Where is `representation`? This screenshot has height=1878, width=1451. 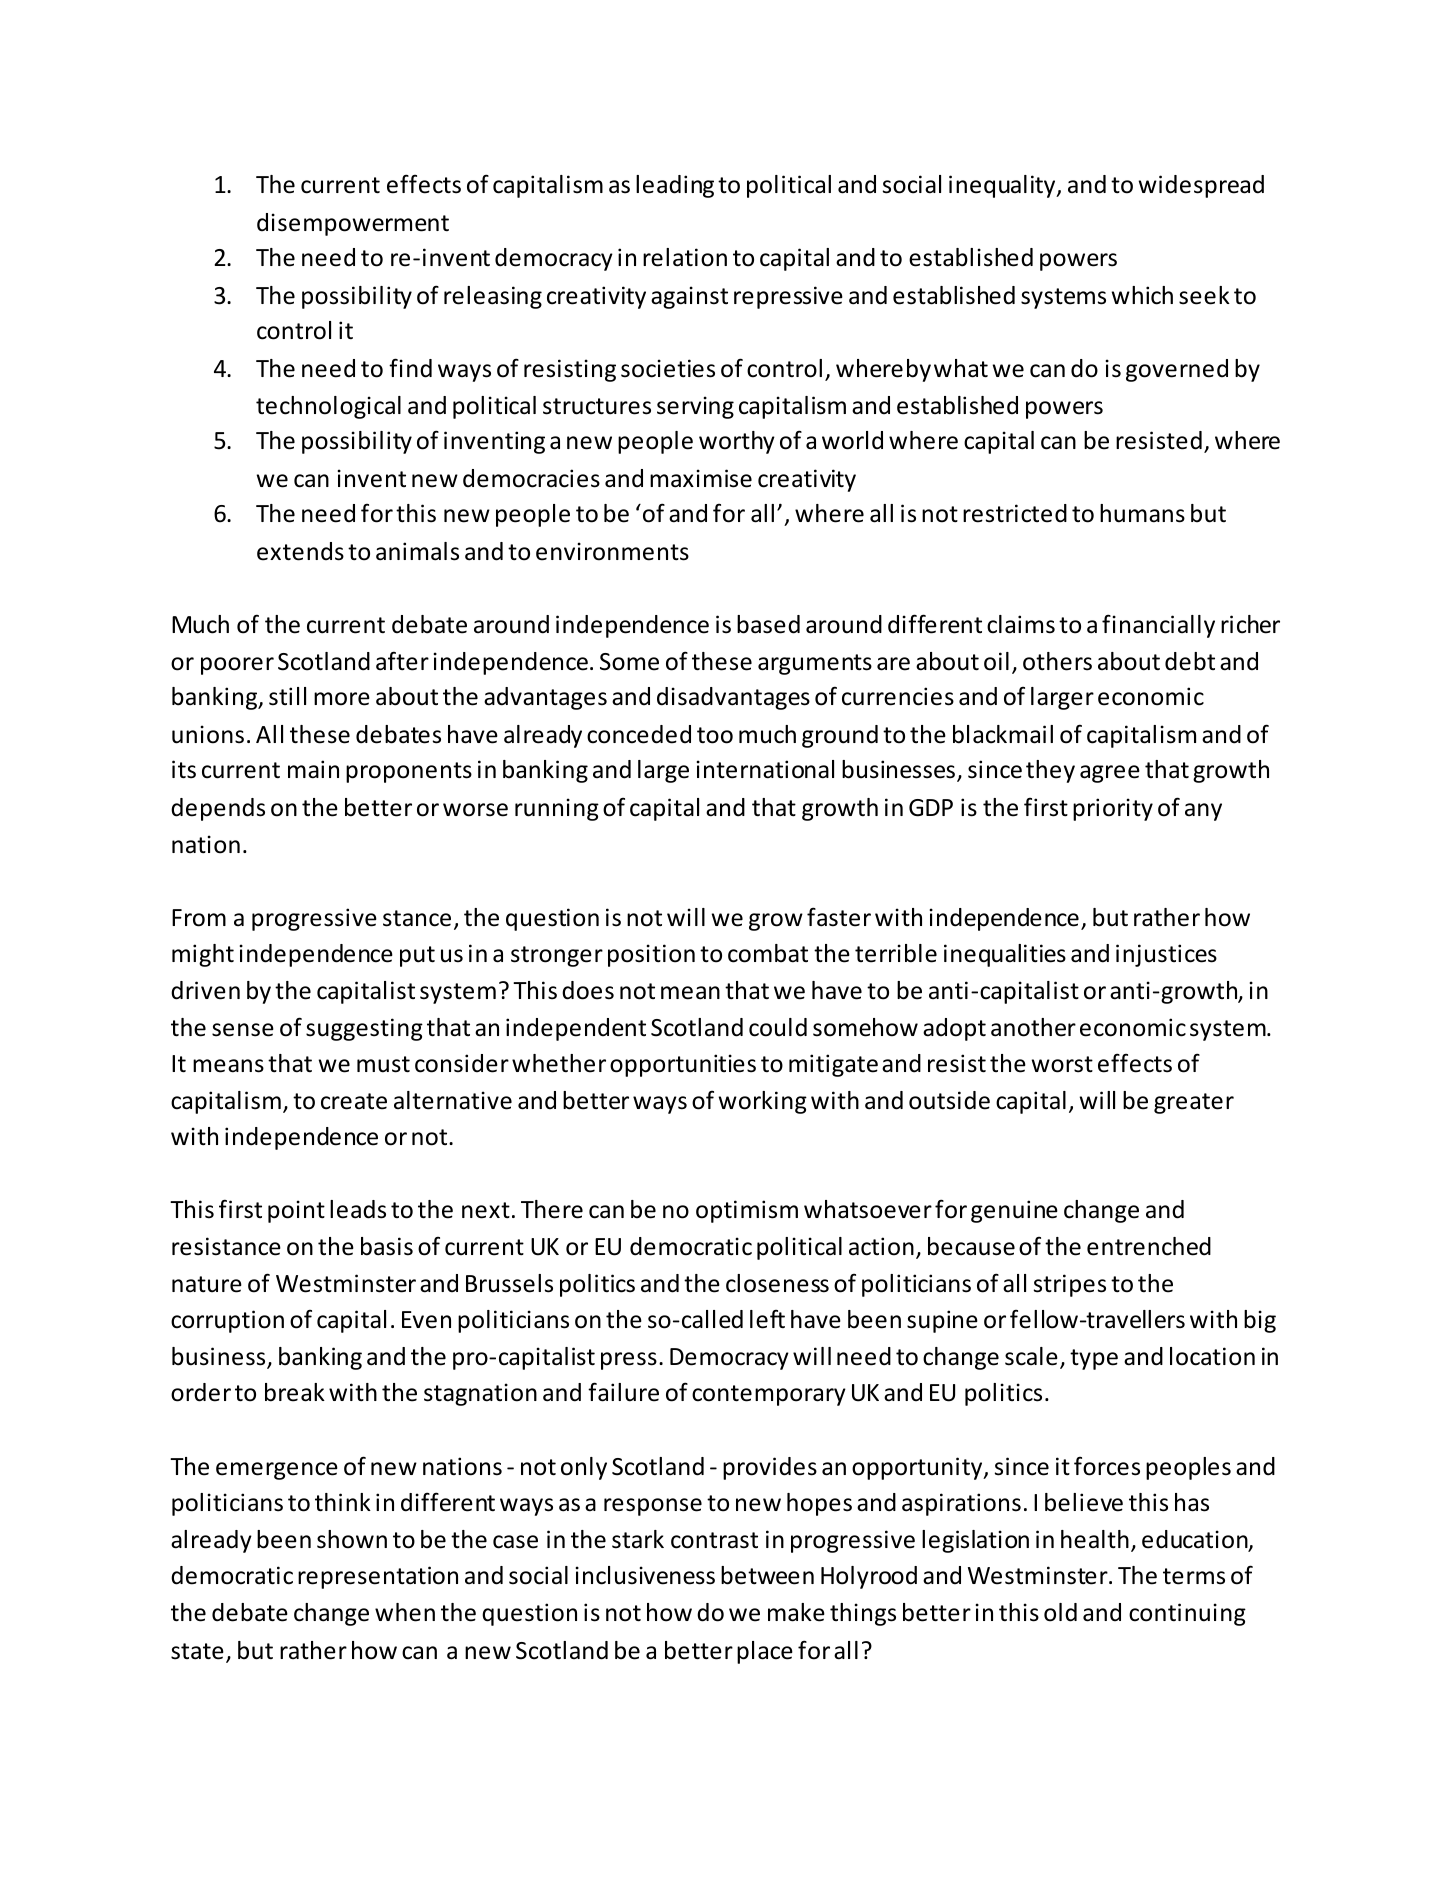 representation is located at coordinates (378, 1577).
